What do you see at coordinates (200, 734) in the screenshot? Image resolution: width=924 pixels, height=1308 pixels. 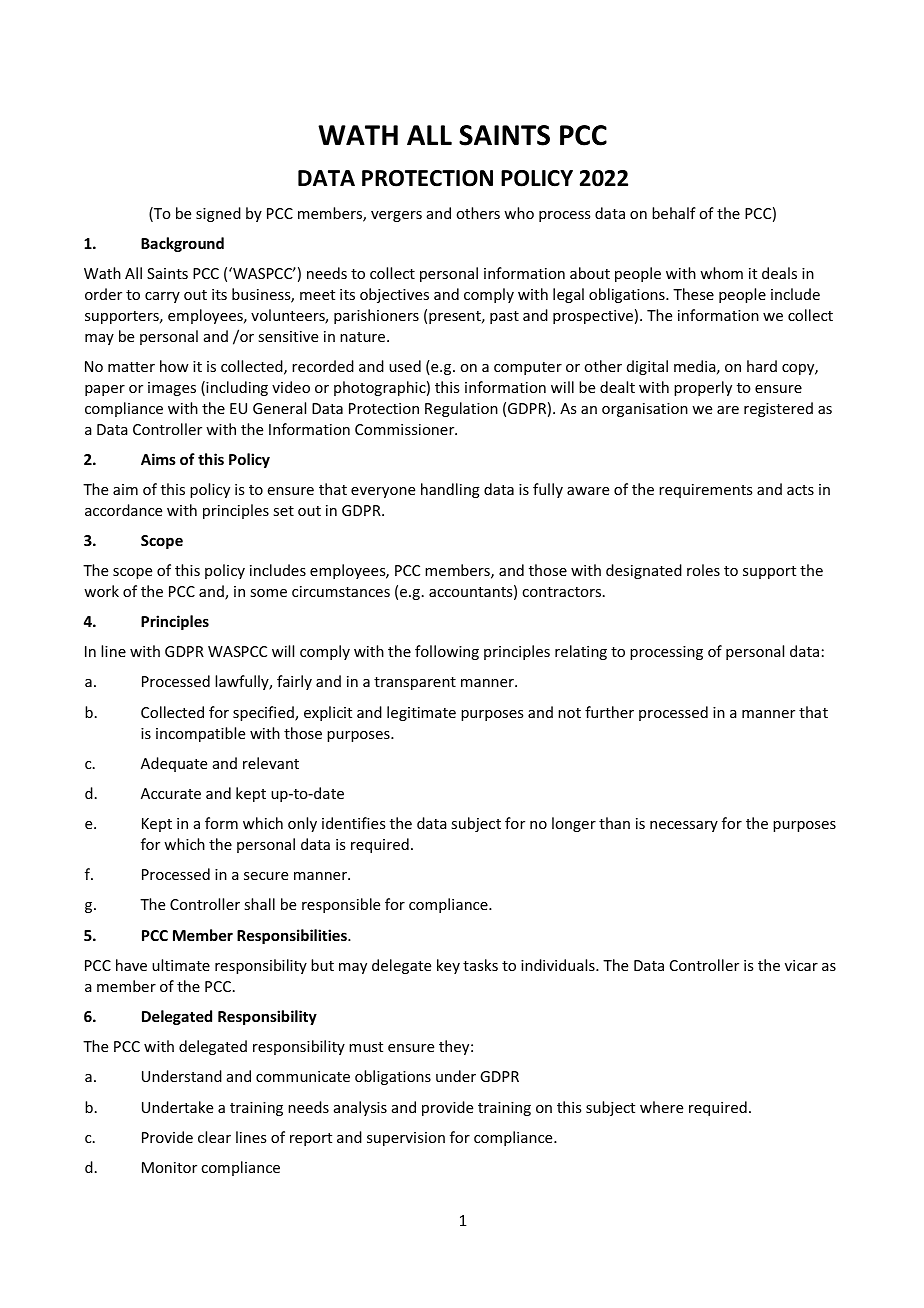 I see `incompatible` at bounding box center [200, 734].
